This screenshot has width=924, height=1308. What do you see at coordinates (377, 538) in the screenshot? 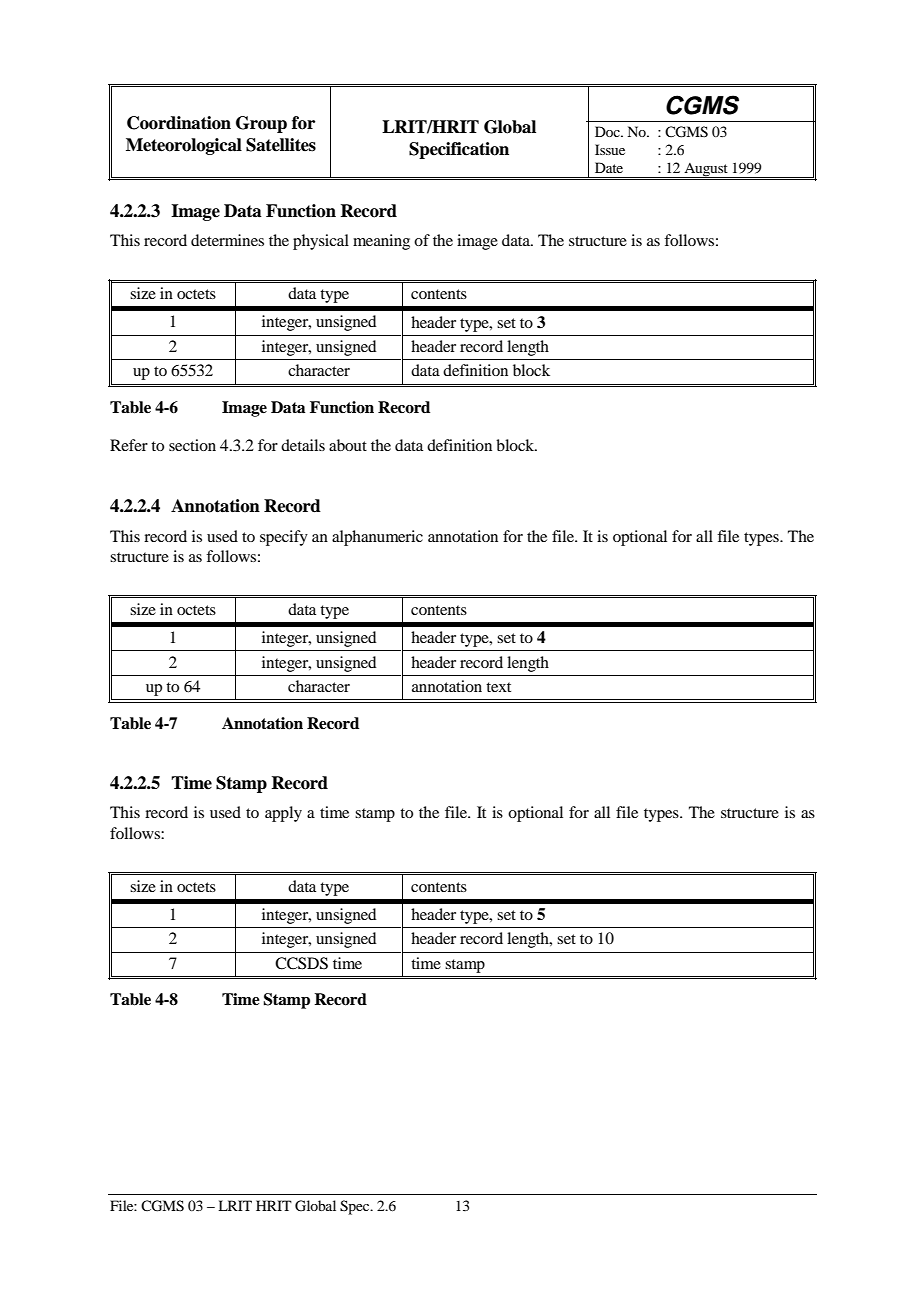
I see `alphanumeric` at bounding box center [377, 538].
